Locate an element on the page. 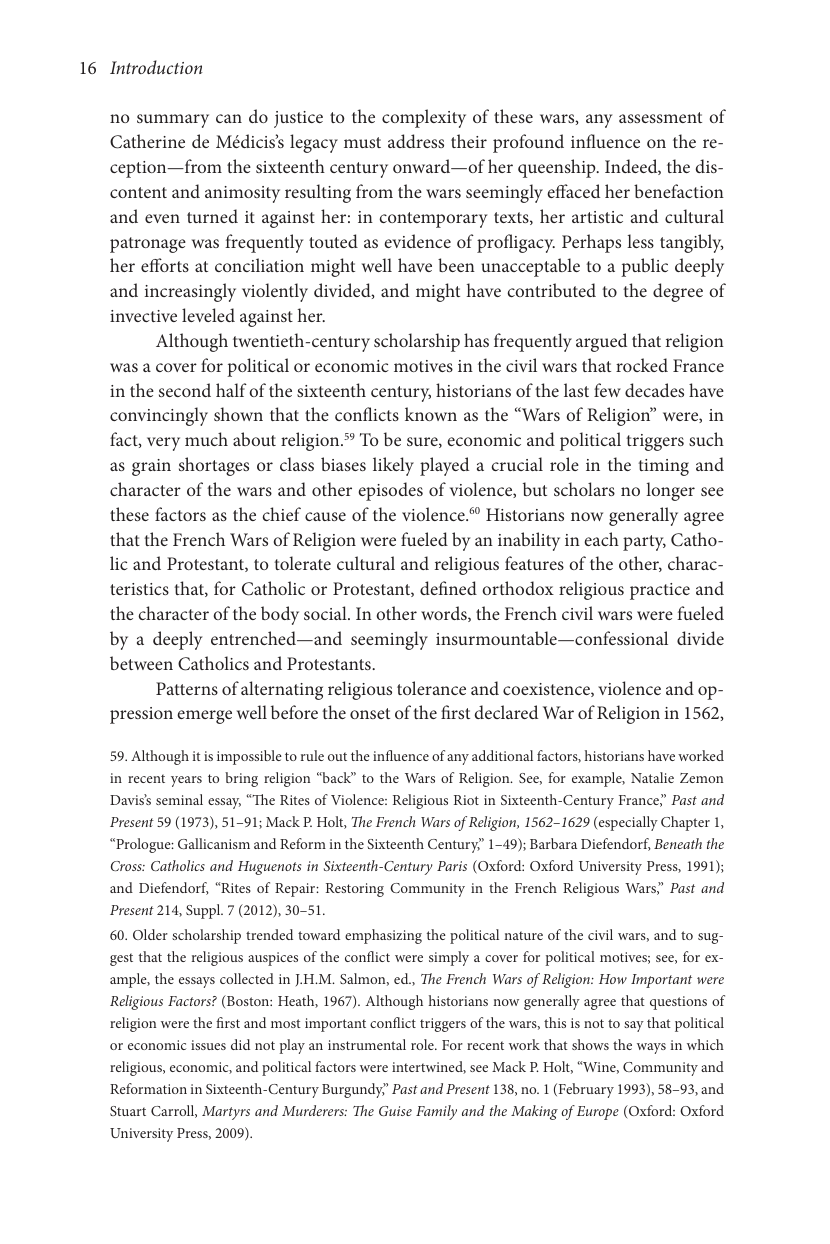 Image resolution: width=830 pixels, height=1244 pixels. assessment is located at coordinates (660, 117).
